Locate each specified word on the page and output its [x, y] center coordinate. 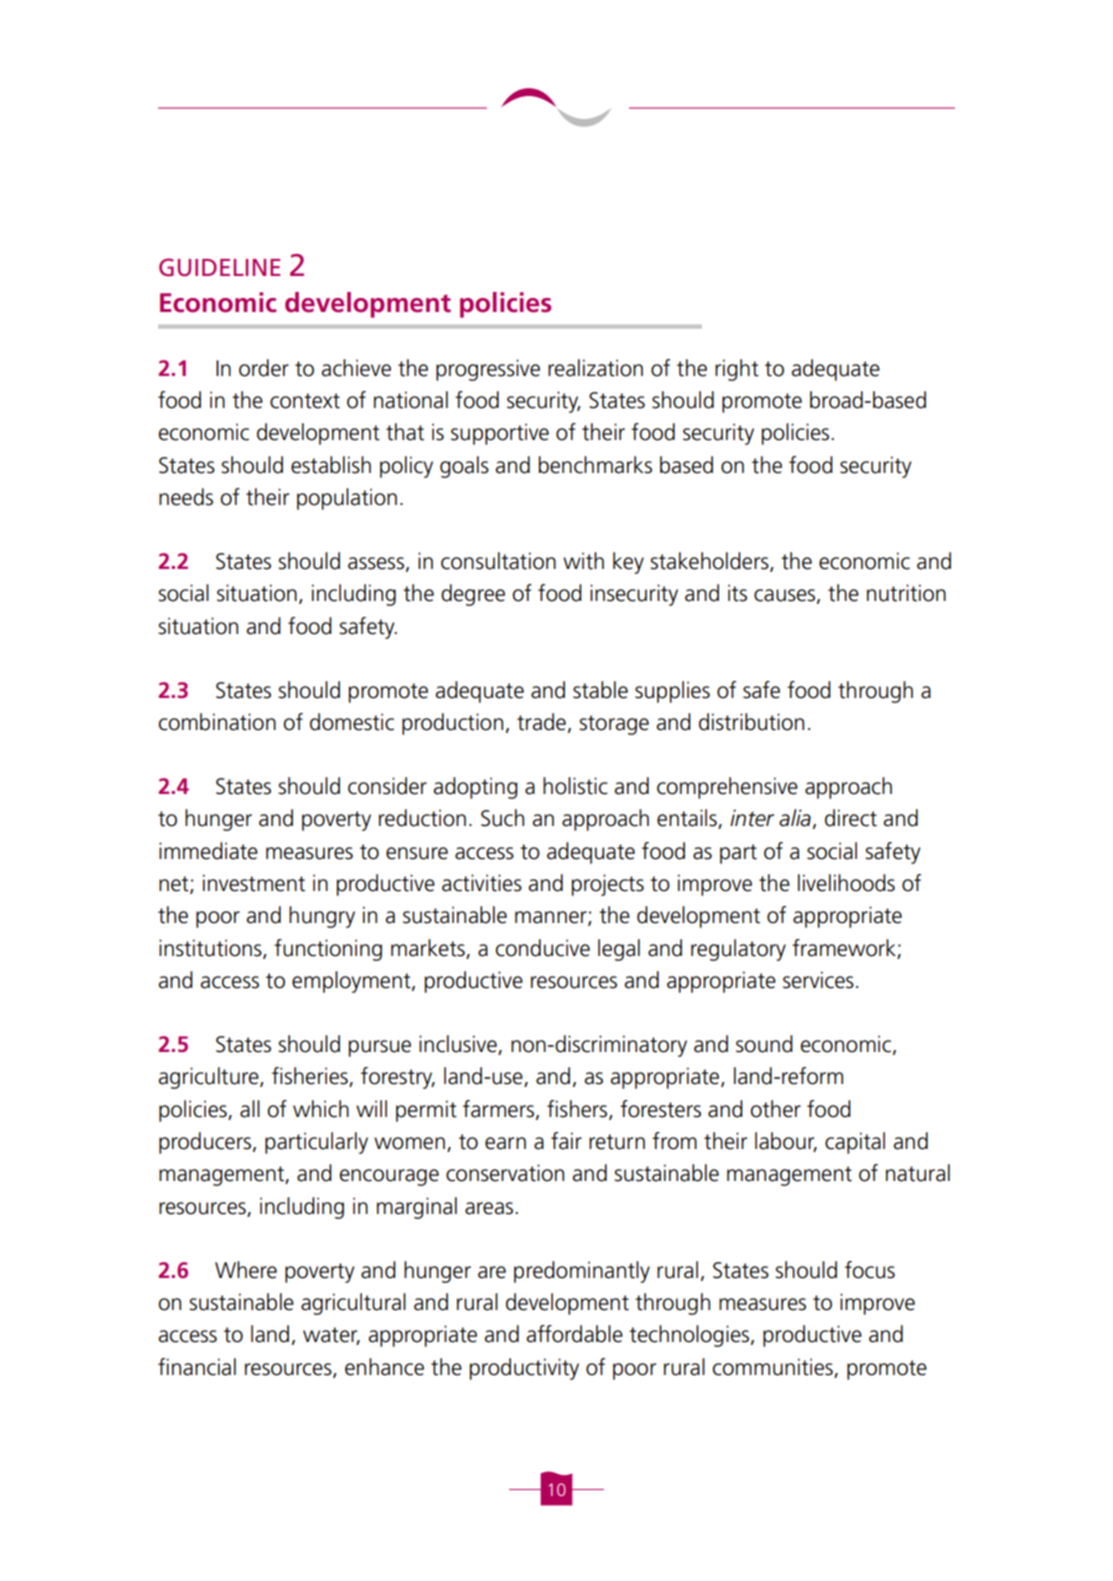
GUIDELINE [219, 267]
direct [851, 818]
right [737, 370]
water [331, 1336]
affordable [575, 1334]
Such [502, 818]
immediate [208, 851]
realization [595, 368]
